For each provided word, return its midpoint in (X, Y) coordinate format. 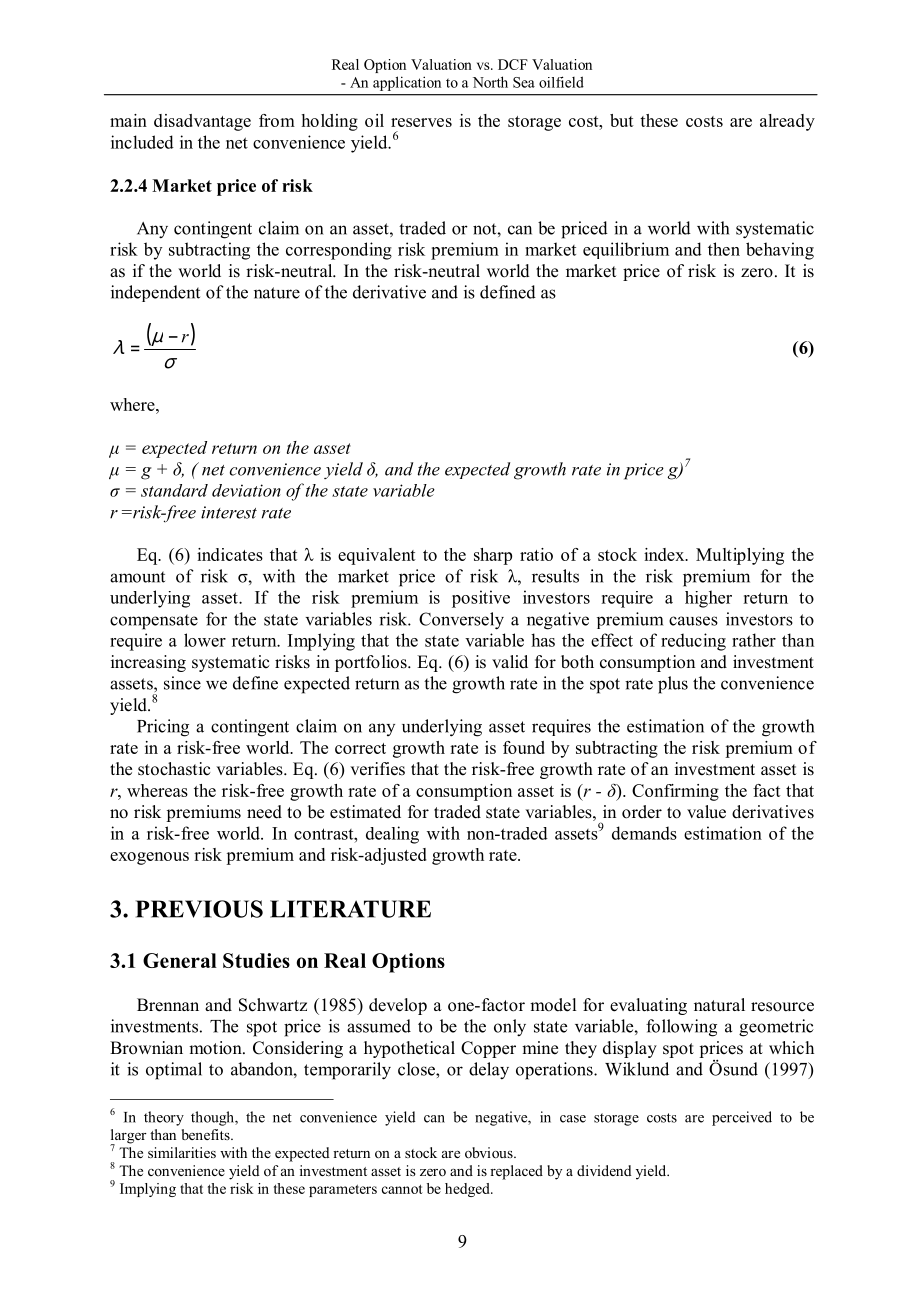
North (490, 82)
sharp (493, 556)
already (787, 122)
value (706, 812)
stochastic (174, 769)
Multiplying (740, 556)
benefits (207, 1134)
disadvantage (202, 122)
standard (174, 490)
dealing (392, 835)
